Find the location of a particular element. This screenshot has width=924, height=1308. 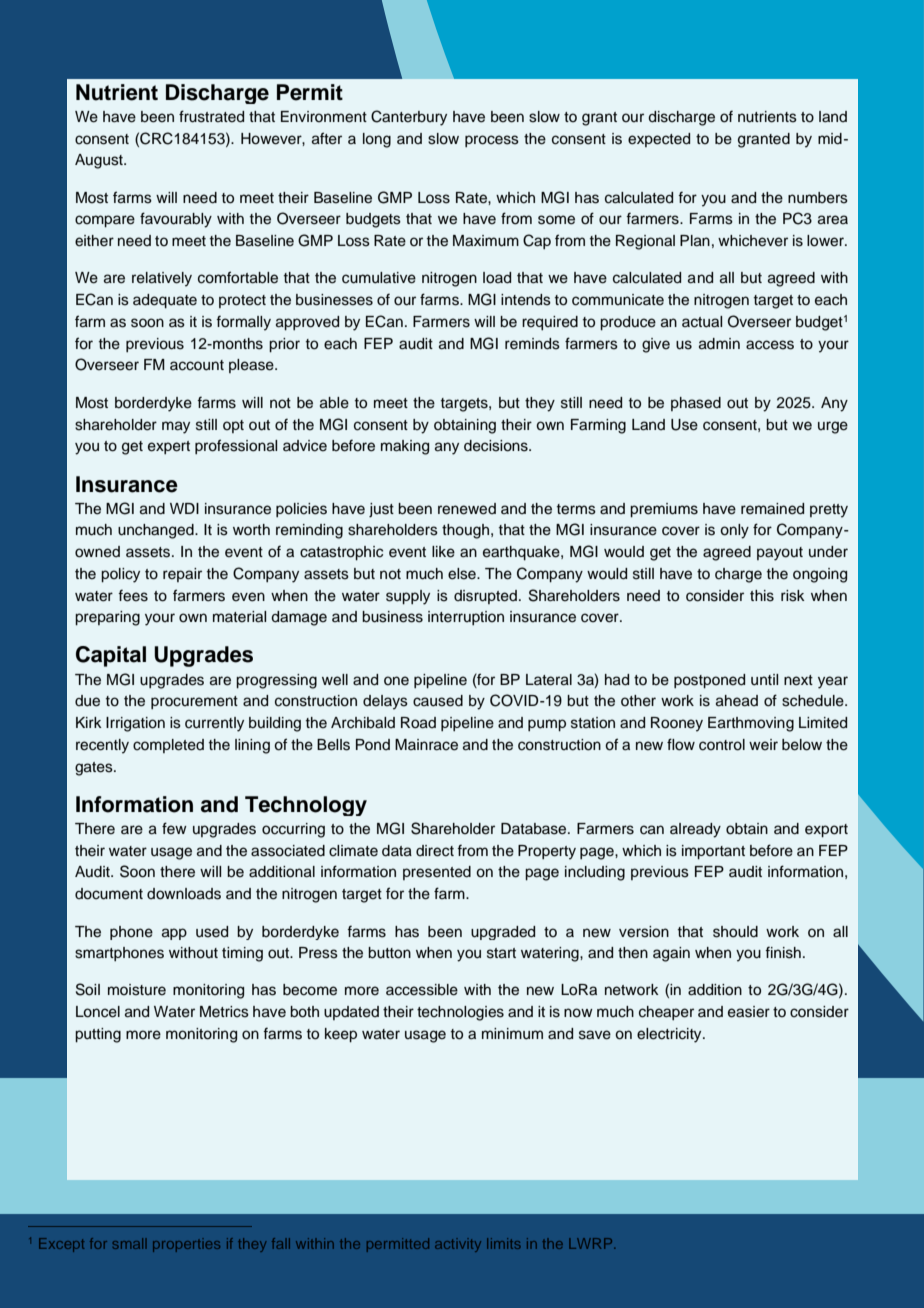

remained is located at coordinates (772, 509).
